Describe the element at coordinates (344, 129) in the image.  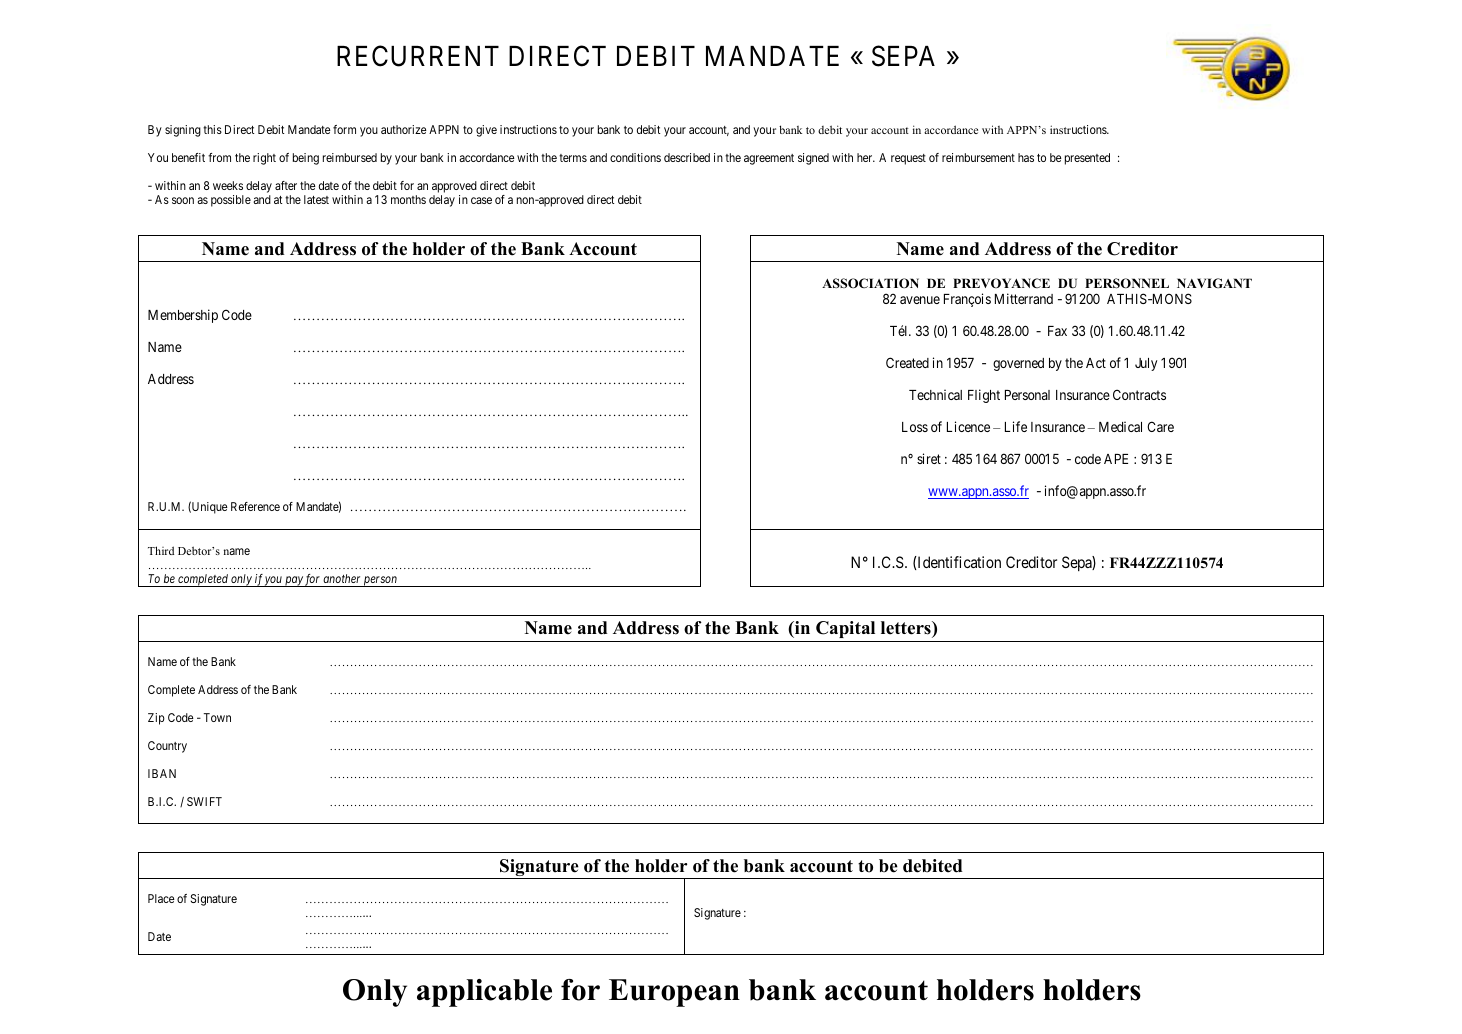
I see `form` at that location.
